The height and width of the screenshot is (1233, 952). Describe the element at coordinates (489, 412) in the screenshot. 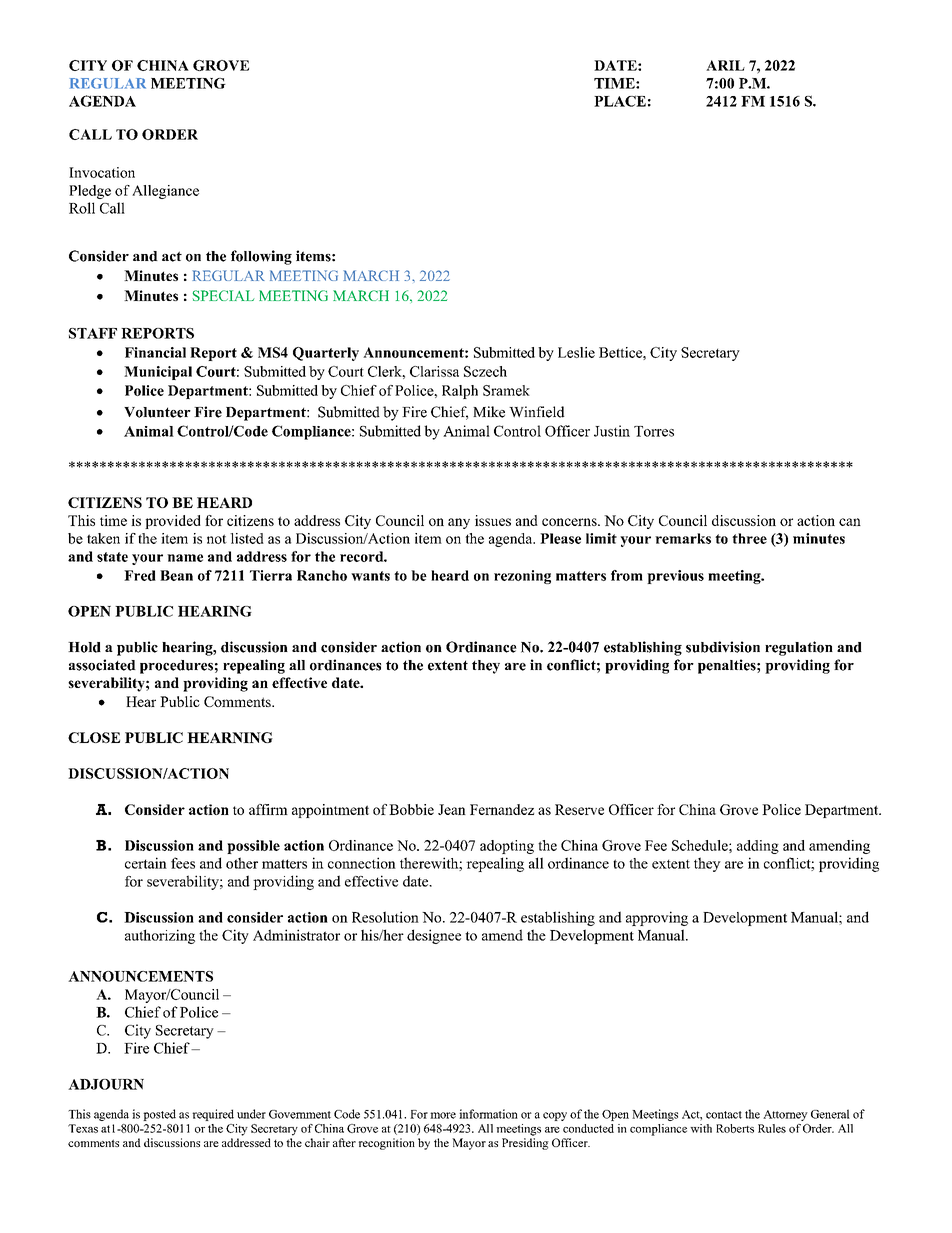

I see `Mike` at that location.
